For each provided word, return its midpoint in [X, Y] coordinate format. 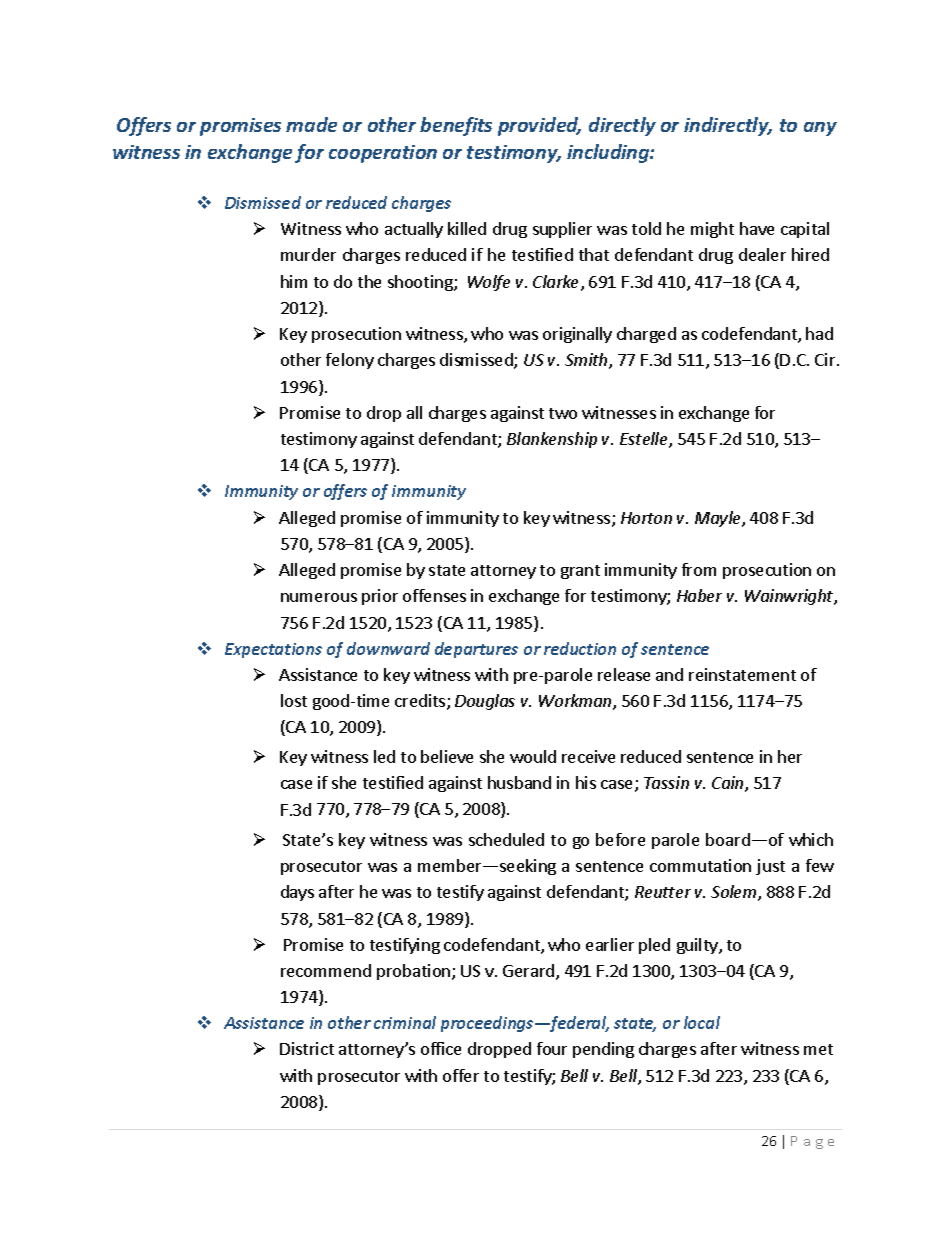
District [307, 1048]
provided [539, 126]
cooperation [383, 154]
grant [580, 572]
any [820, 129]
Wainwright [790, 597]
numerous [319, 597]
